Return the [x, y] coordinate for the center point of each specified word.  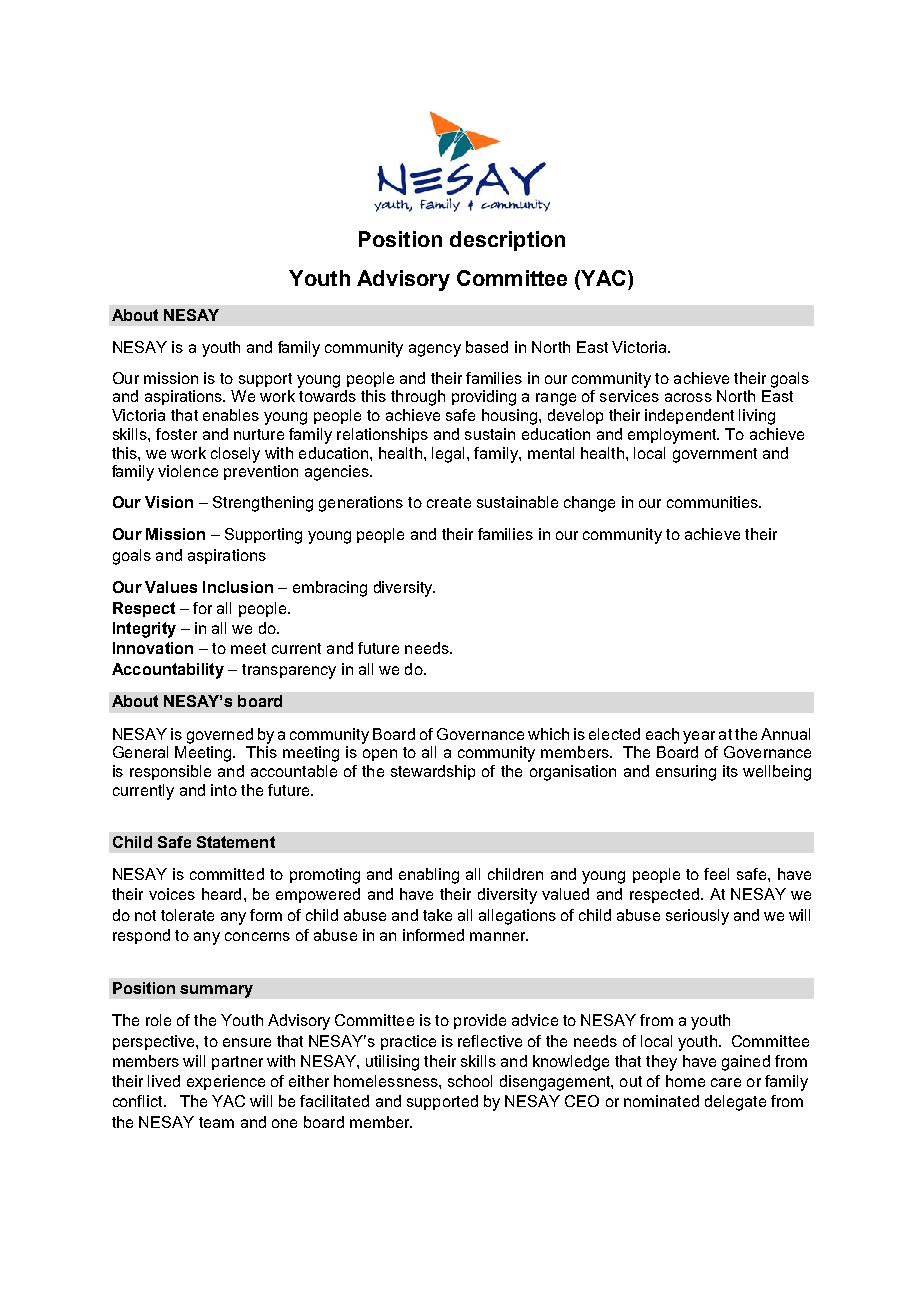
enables [231, 415]
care [726, 1082]
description [507, 241]
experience [226, 1082]
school [470, 1081]
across [688, 397]
